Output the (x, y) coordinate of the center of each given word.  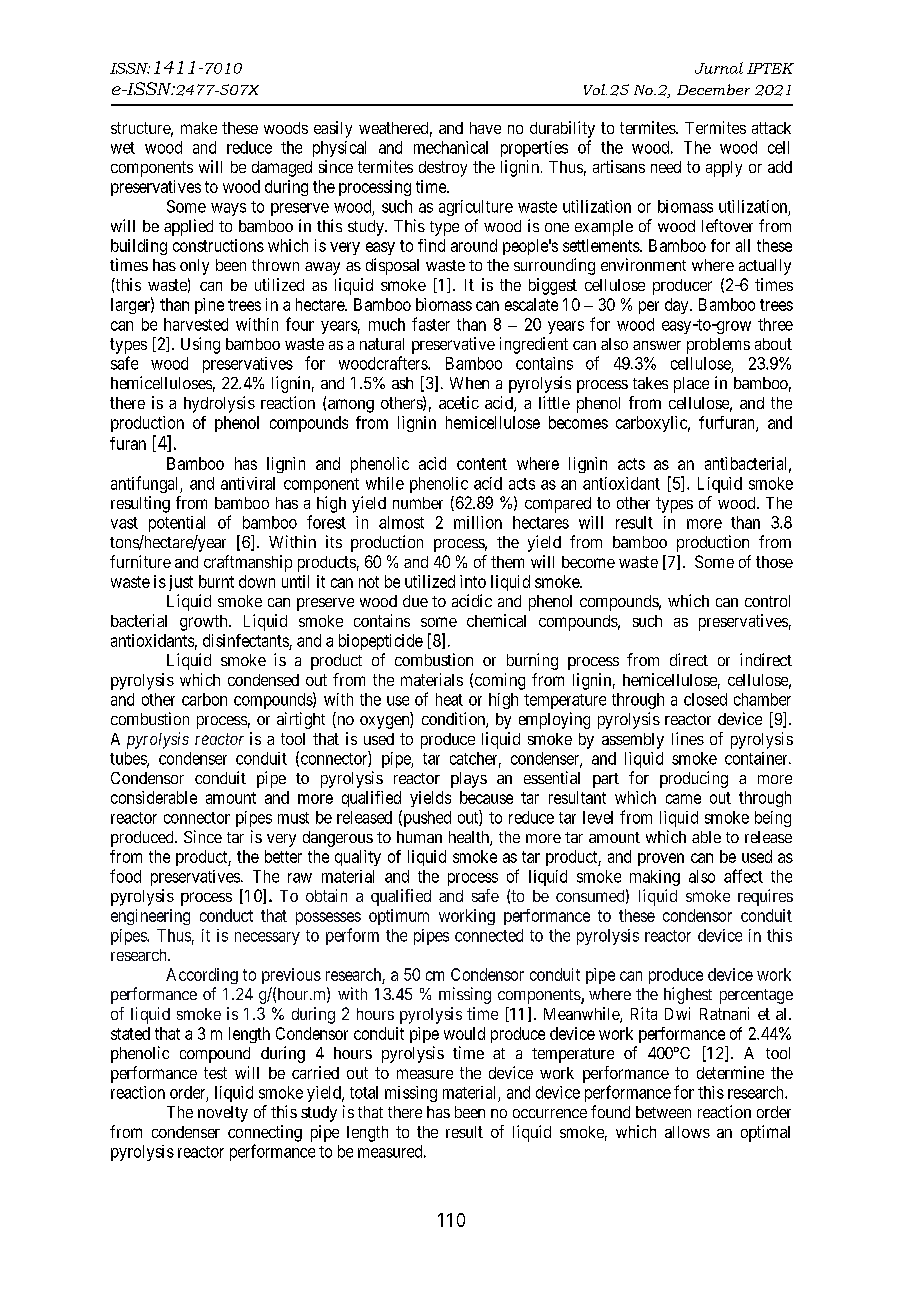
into (473, 581)
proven (661, 859)
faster (431, 324)
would (464, 1033)
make (199, 128)
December (713, 89)
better (283, 856)
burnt (216, 581)
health (470, 838)
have (485, 128)
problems (718, 346)
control (767, 601)
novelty (223, 1114)
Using (200, 345)
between (663, 1112)
